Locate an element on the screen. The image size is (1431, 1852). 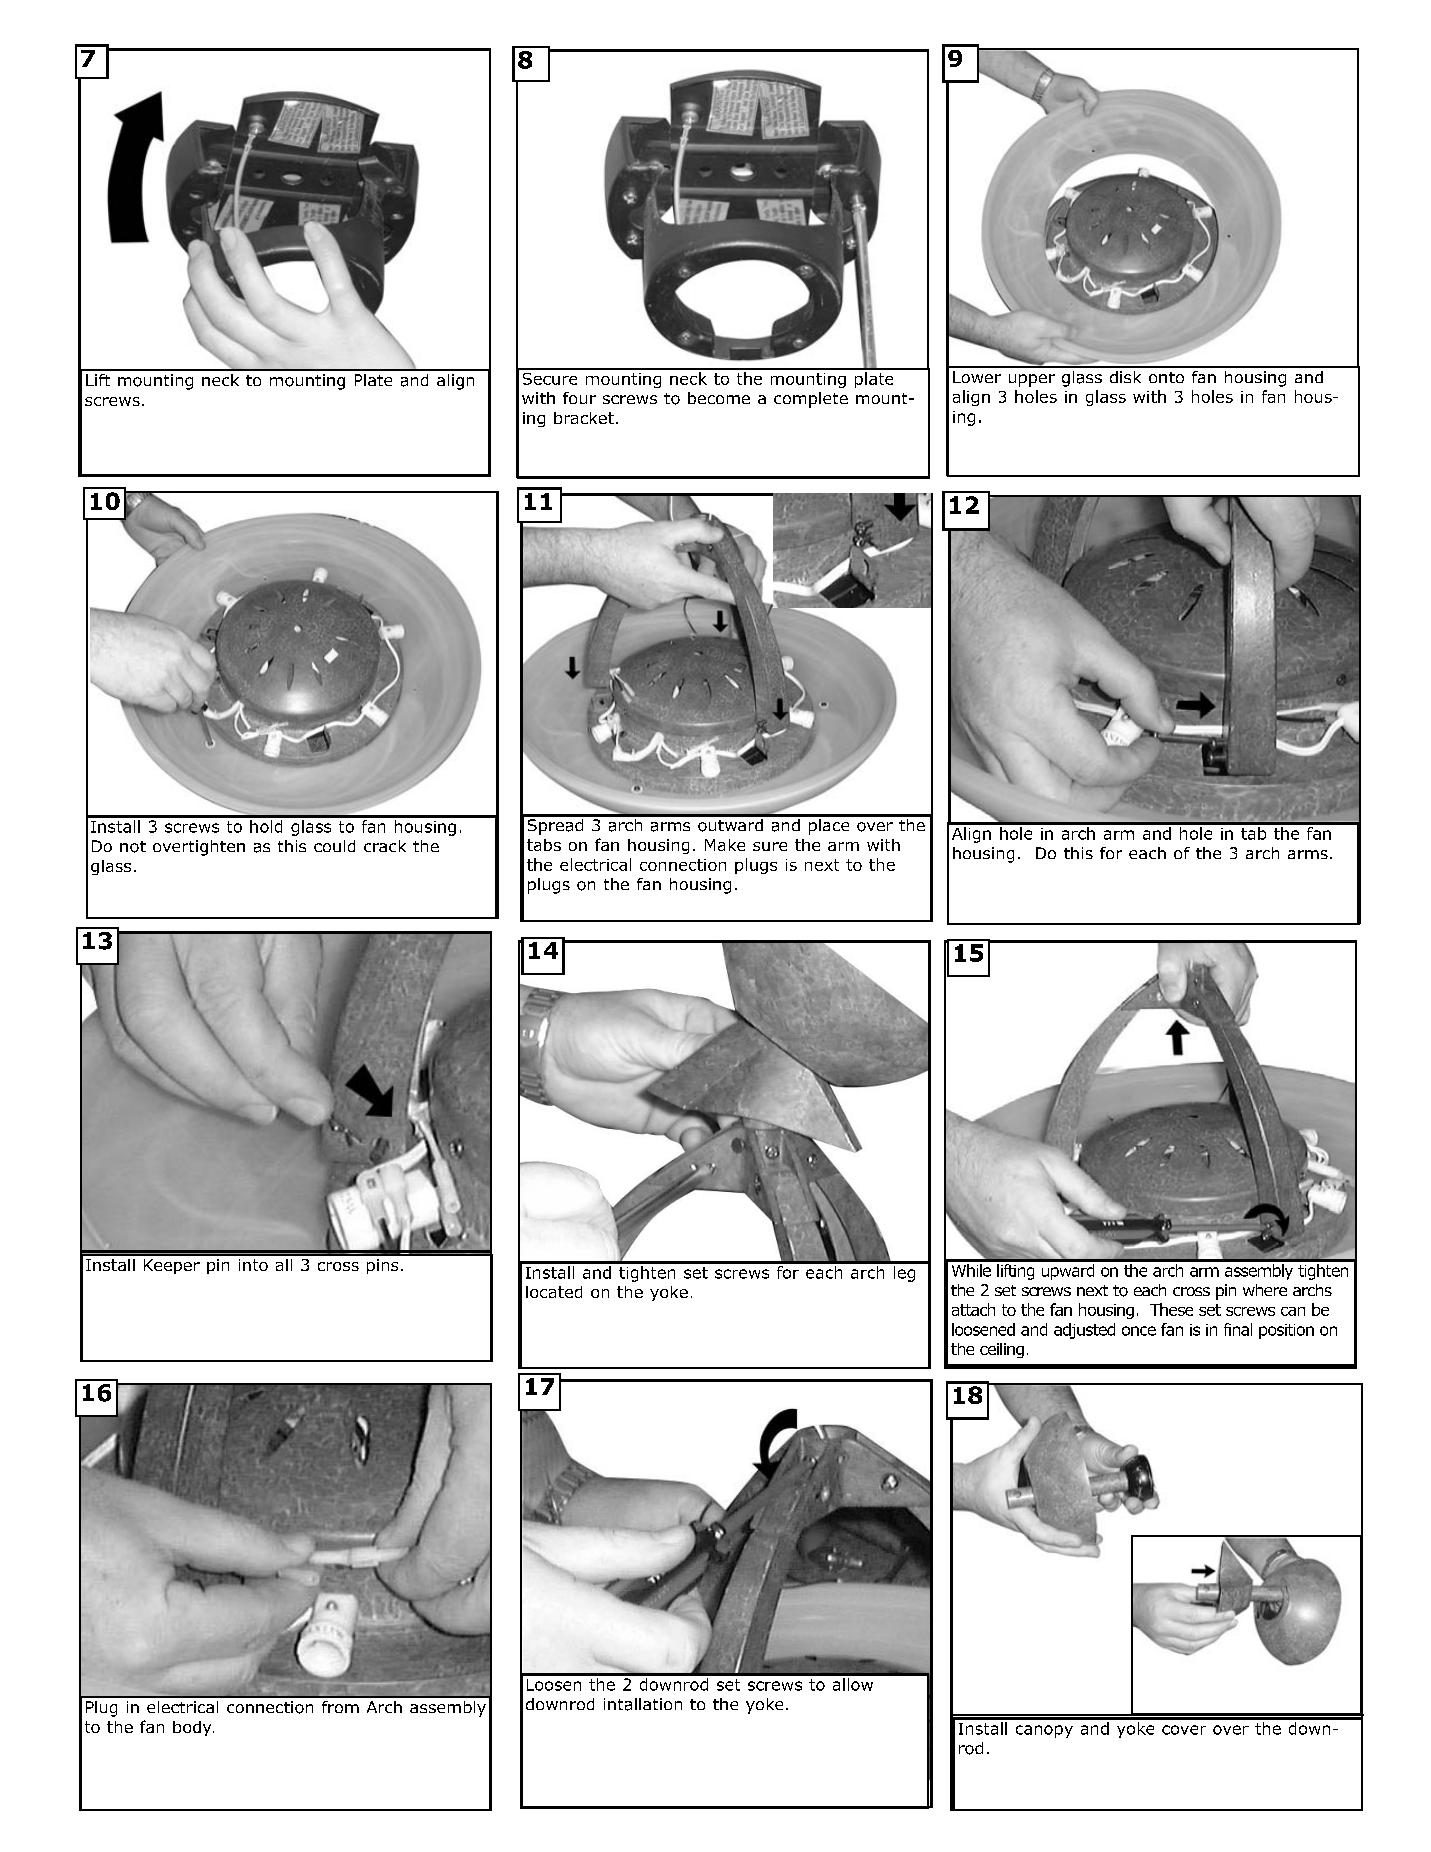
become is located at coordinates (719, 398).
